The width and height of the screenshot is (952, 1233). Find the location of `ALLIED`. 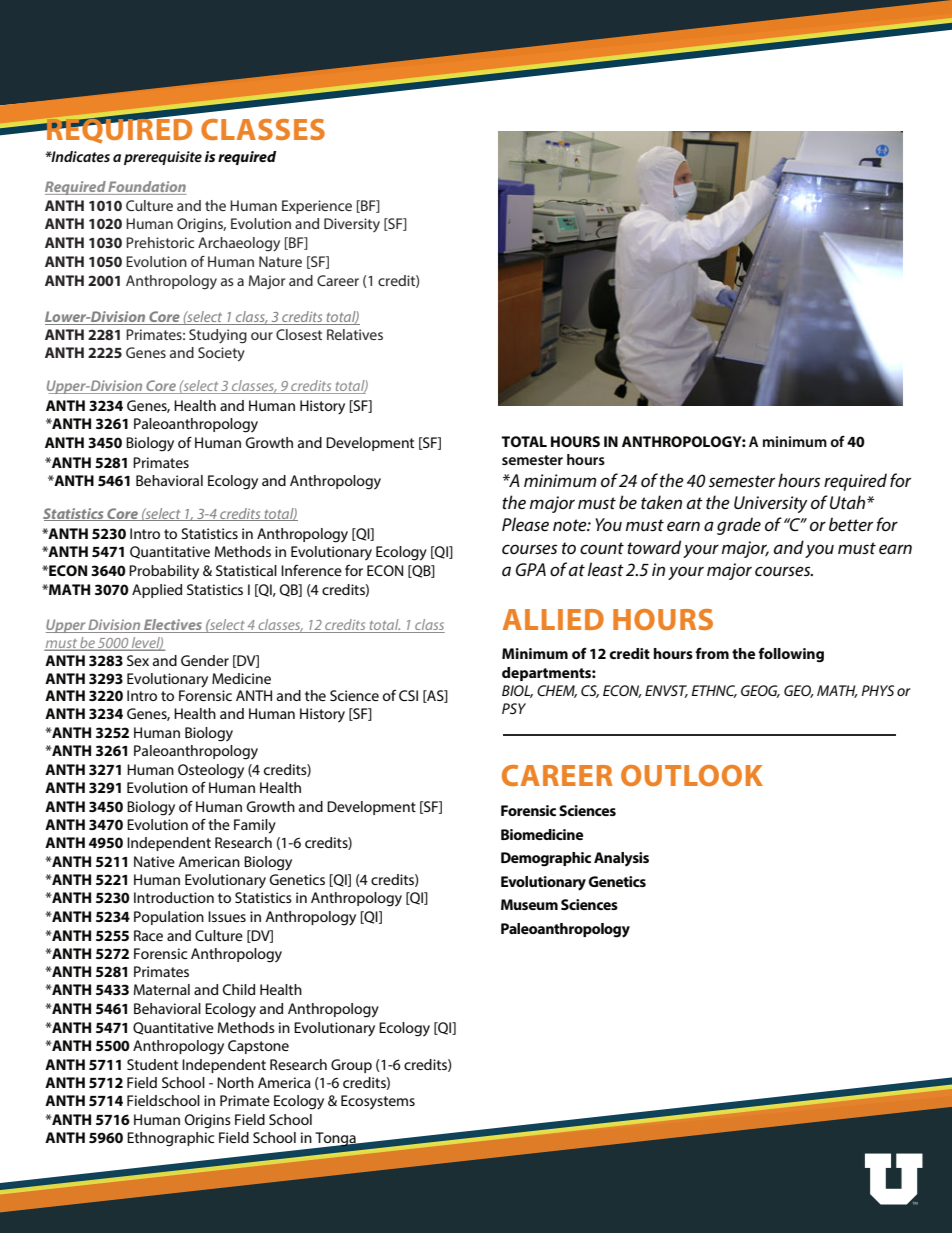

ALLIED is located at coordinates (553, 619).
